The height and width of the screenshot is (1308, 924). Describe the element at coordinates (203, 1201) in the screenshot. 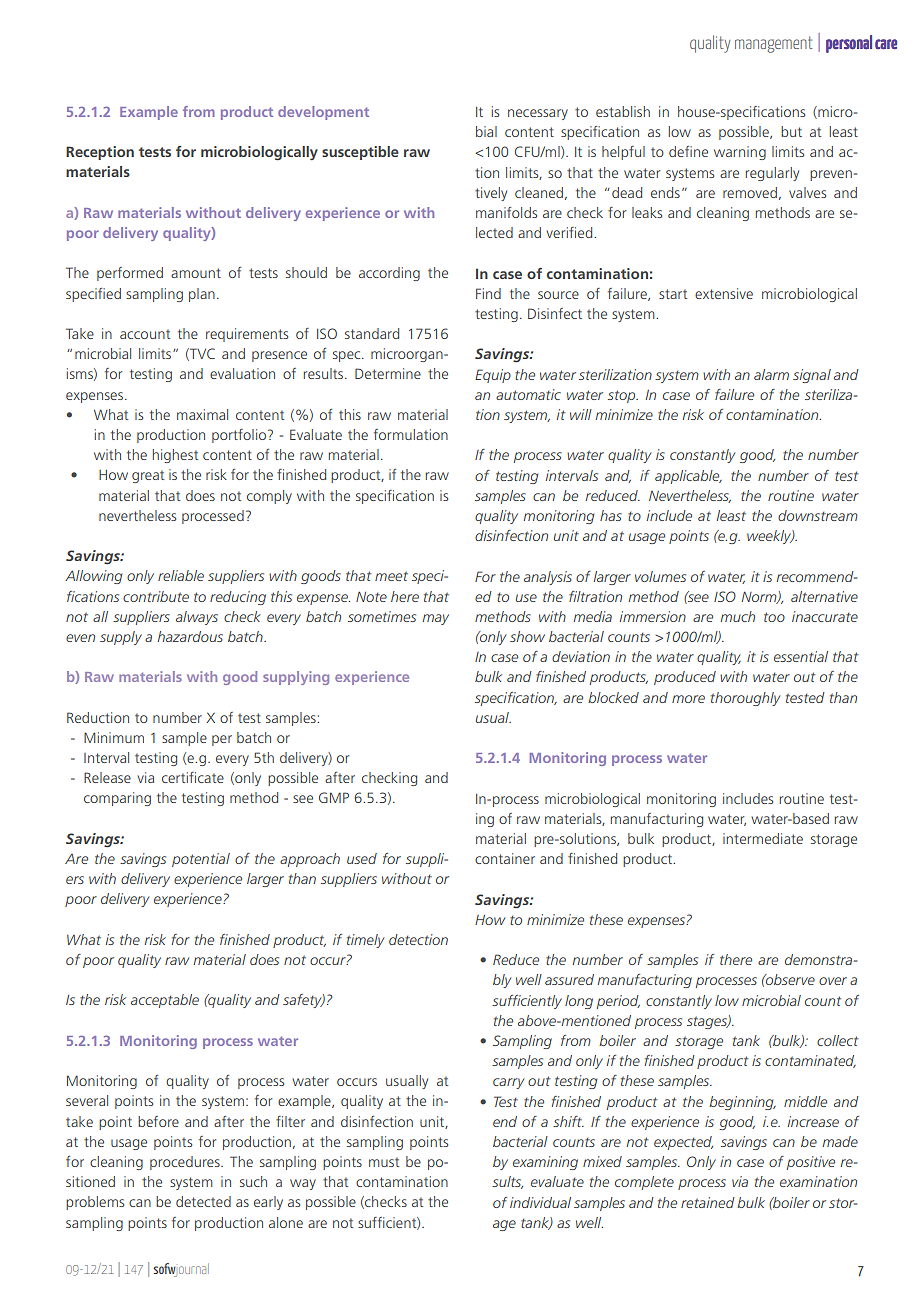

I see `detected` at that location.
